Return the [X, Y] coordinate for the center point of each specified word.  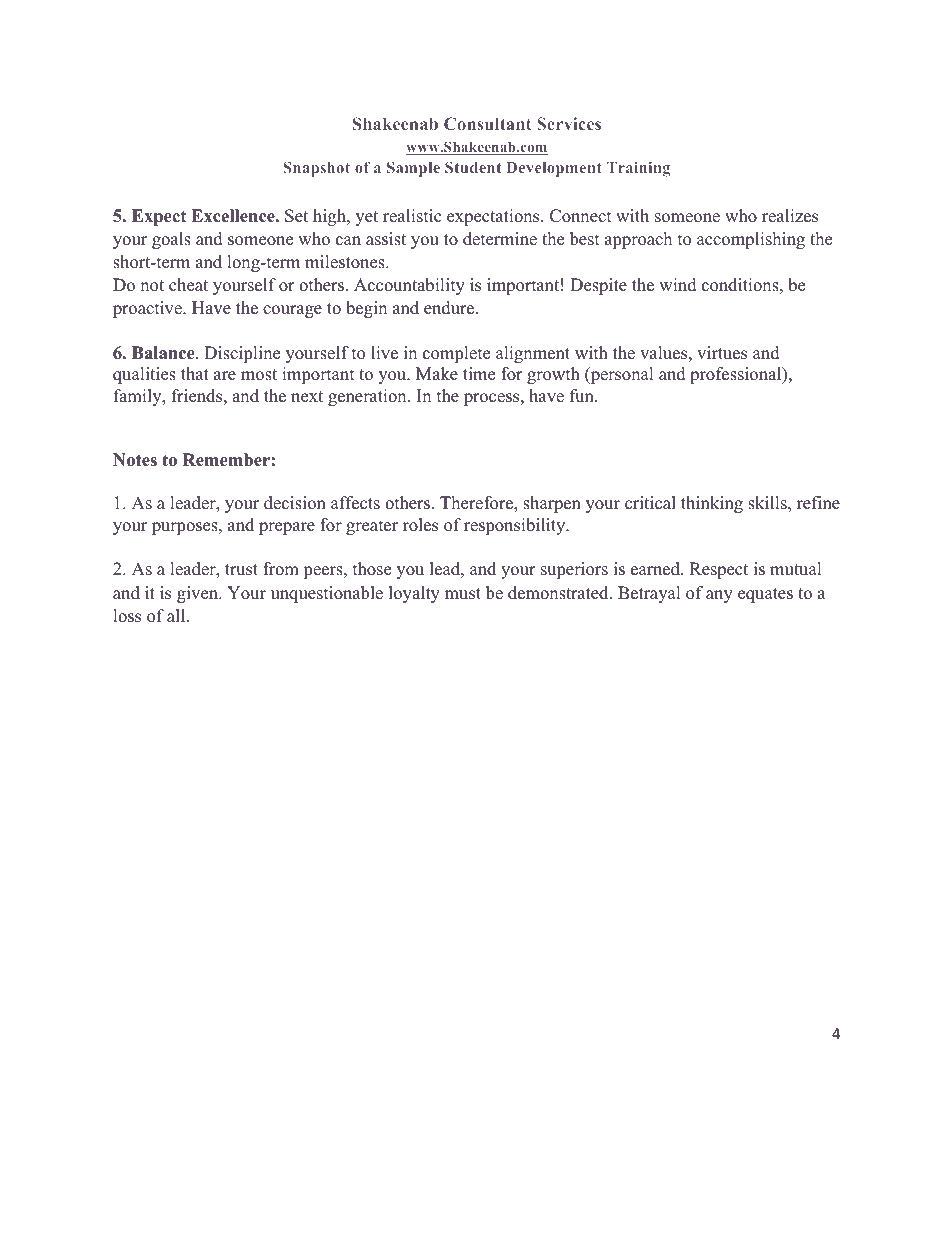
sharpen [552, 504]
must [463, 594]
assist [386, 239]
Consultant [487, 123]
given [199, 594]
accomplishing [751, 240]
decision [295, 503]
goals [171, 240]
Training [638, 169]
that [195, 373]
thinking [712, 504]
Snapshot [316, 169]
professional [737, 375]
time [479, 374]
